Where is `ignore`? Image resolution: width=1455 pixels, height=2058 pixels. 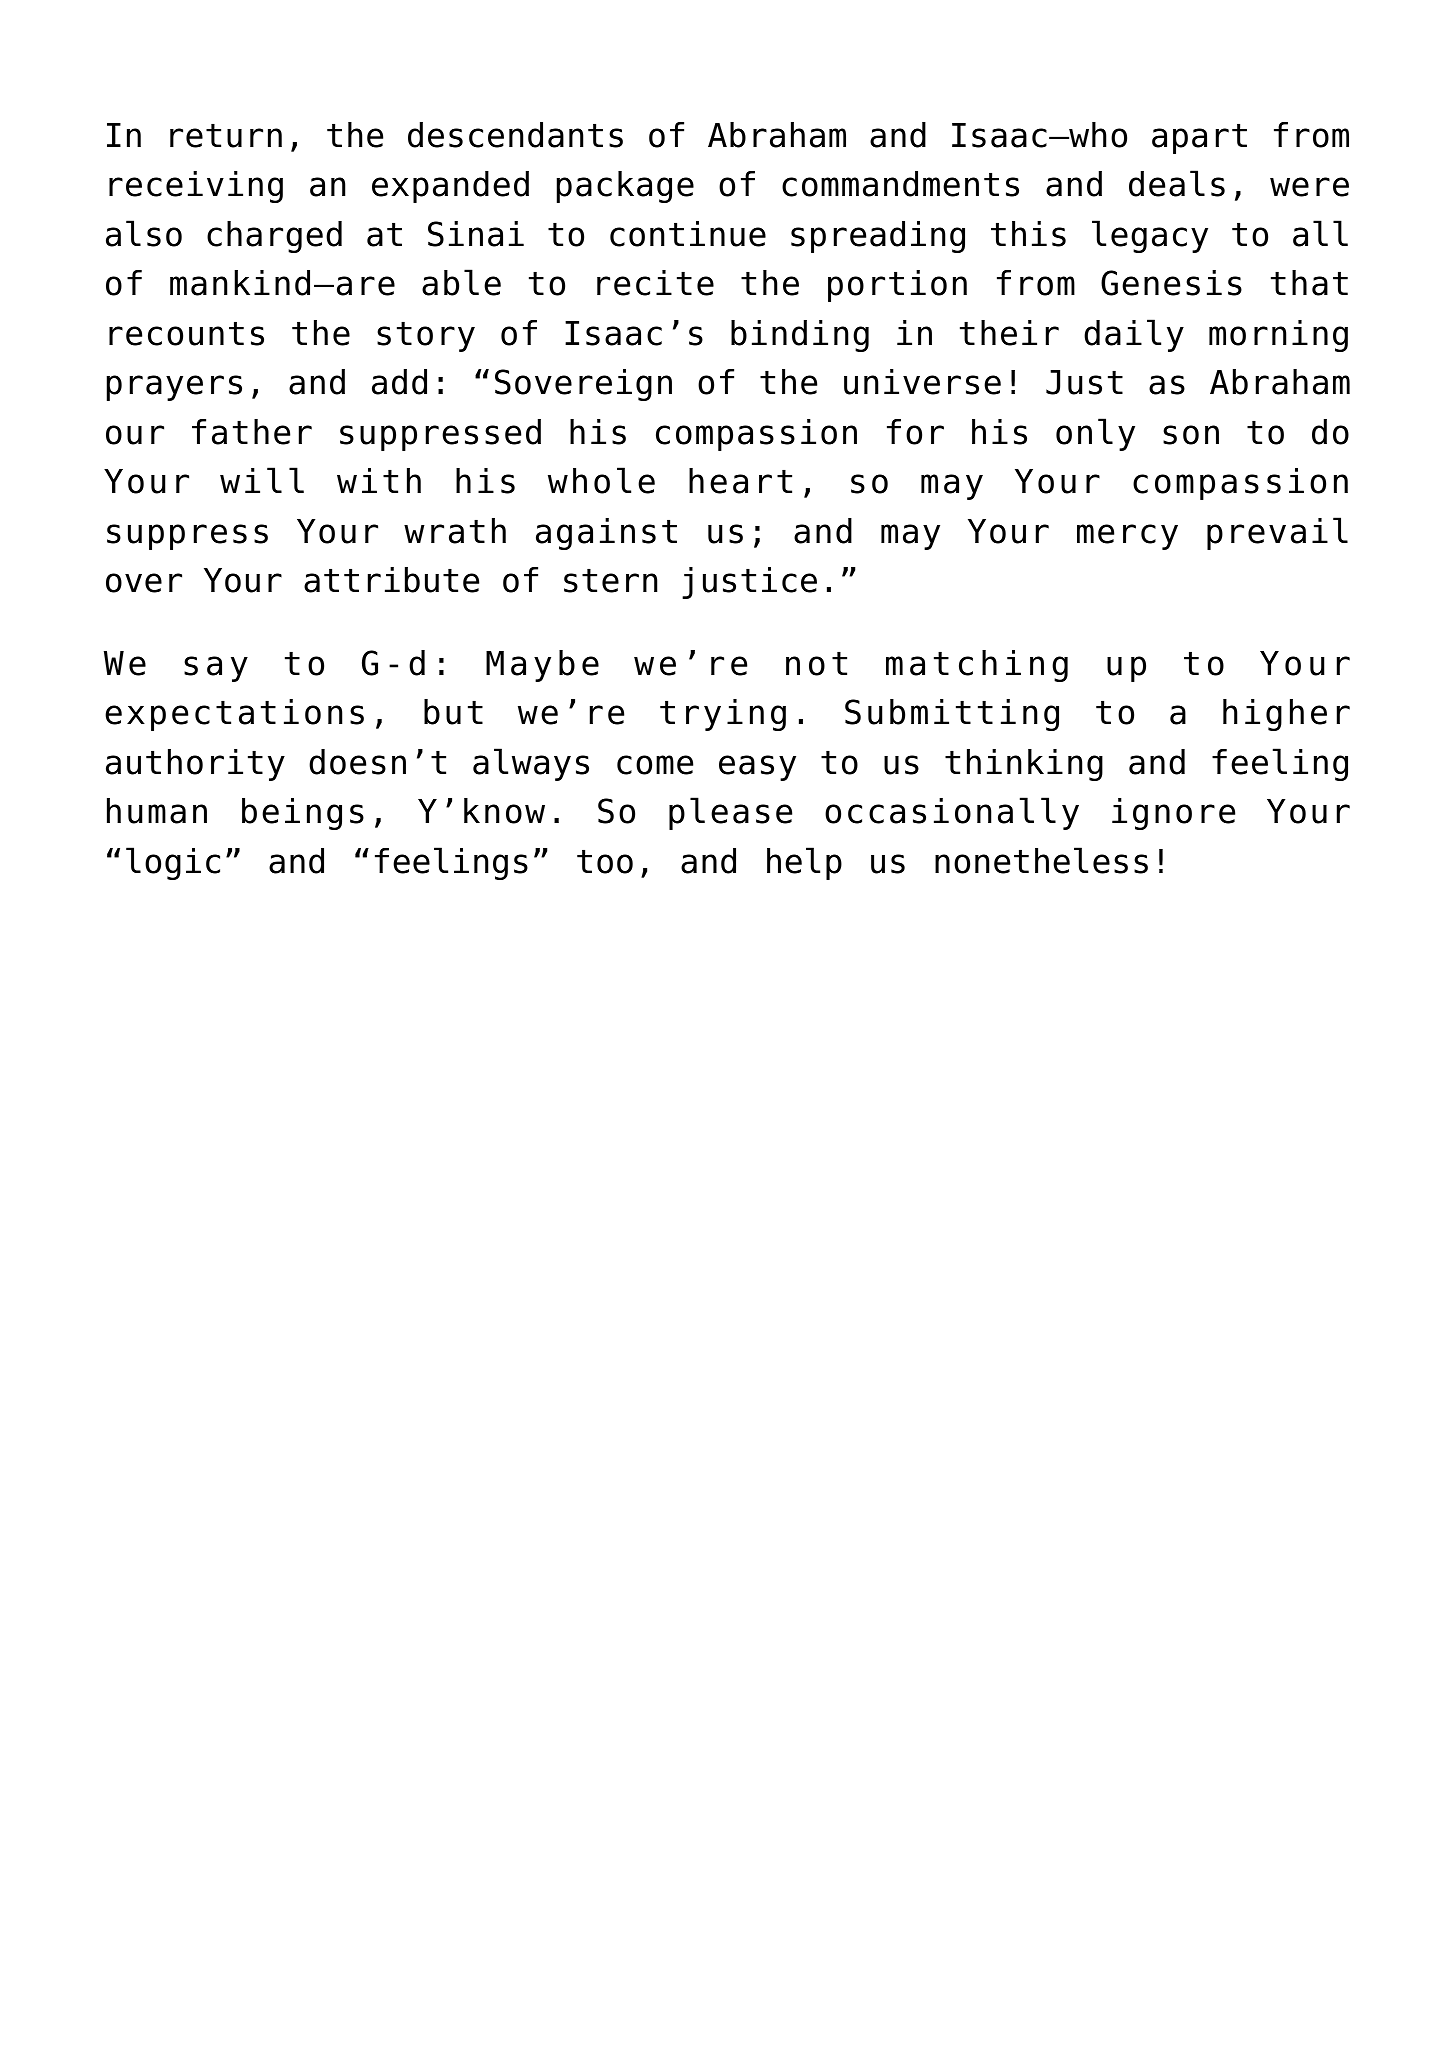 ignore is located at coordinates (1173, 814).
